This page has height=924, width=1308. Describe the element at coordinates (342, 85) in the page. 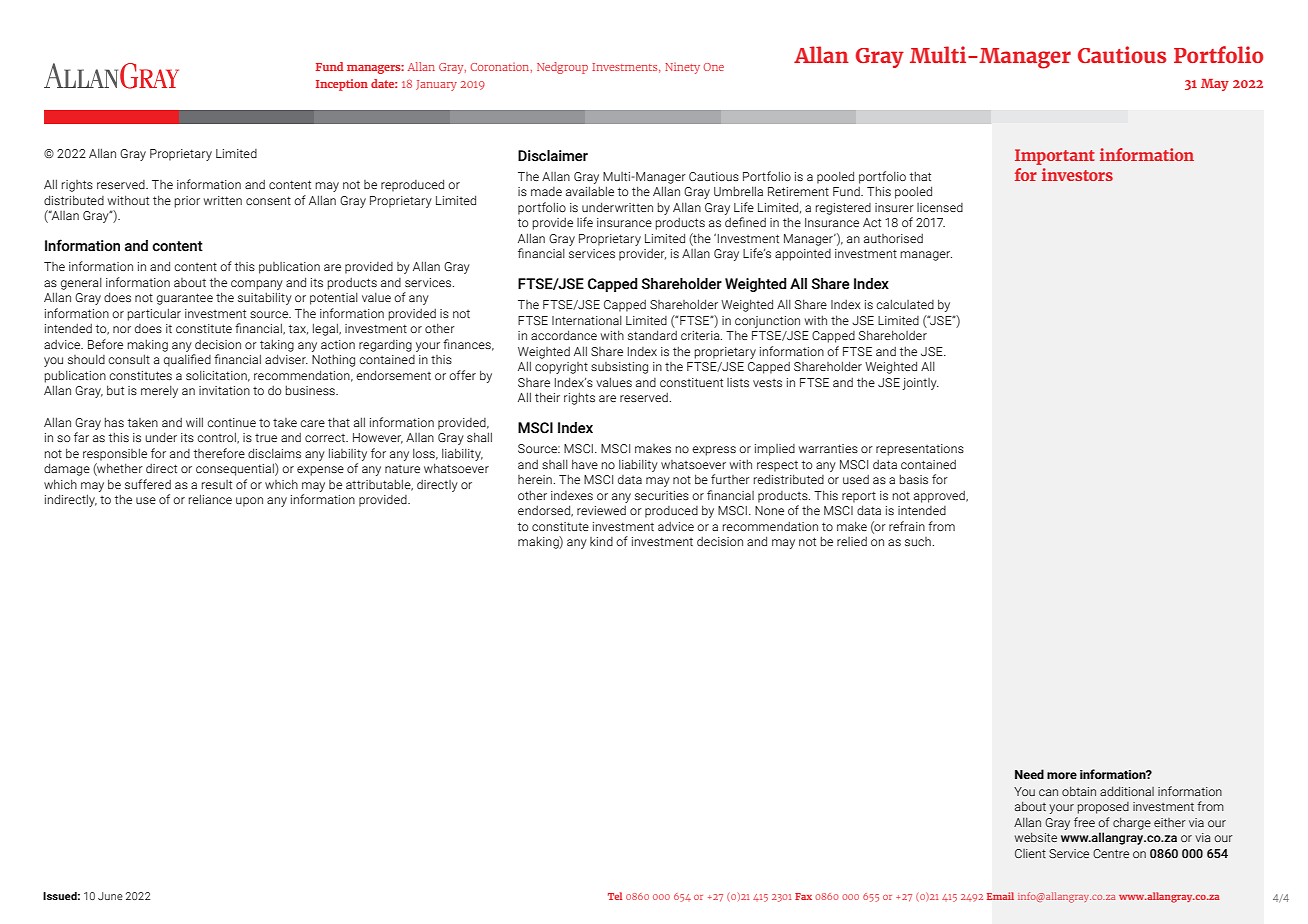

I see `Inception` at that location.
